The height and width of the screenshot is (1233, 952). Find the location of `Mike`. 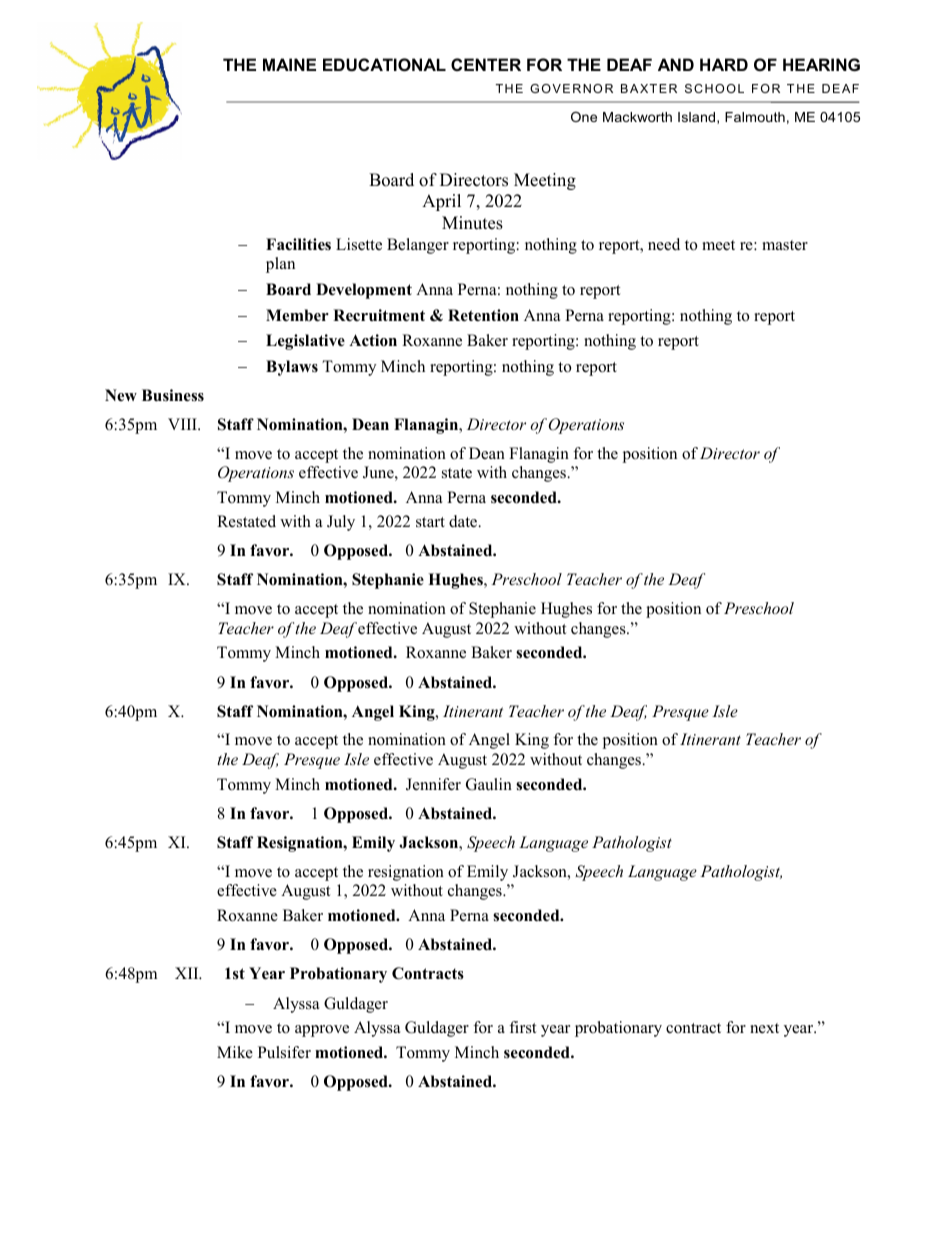

Mike is located at coordinates (235, 1052).
